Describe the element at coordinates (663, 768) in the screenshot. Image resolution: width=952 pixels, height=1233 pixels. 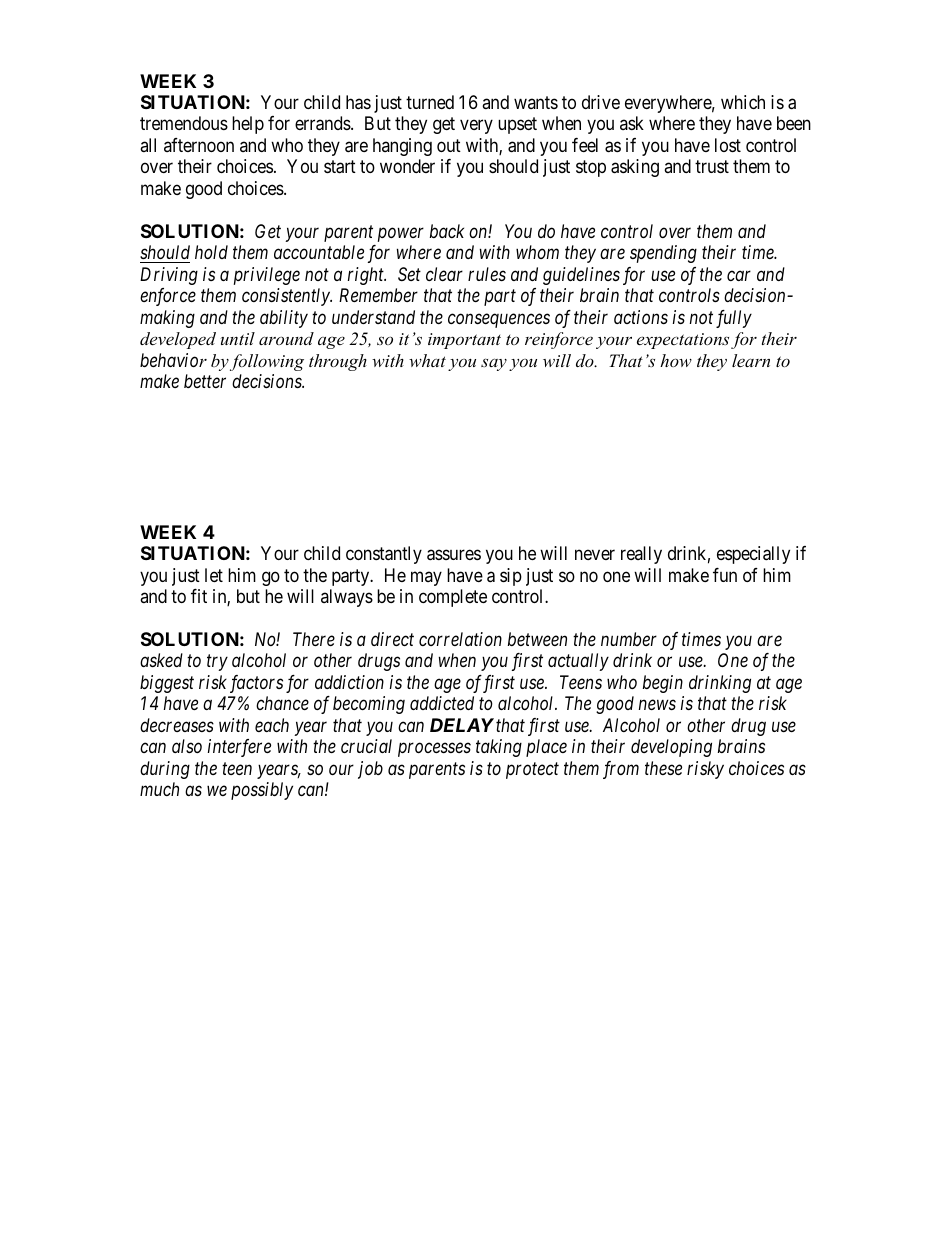
I see `these` at that location.
